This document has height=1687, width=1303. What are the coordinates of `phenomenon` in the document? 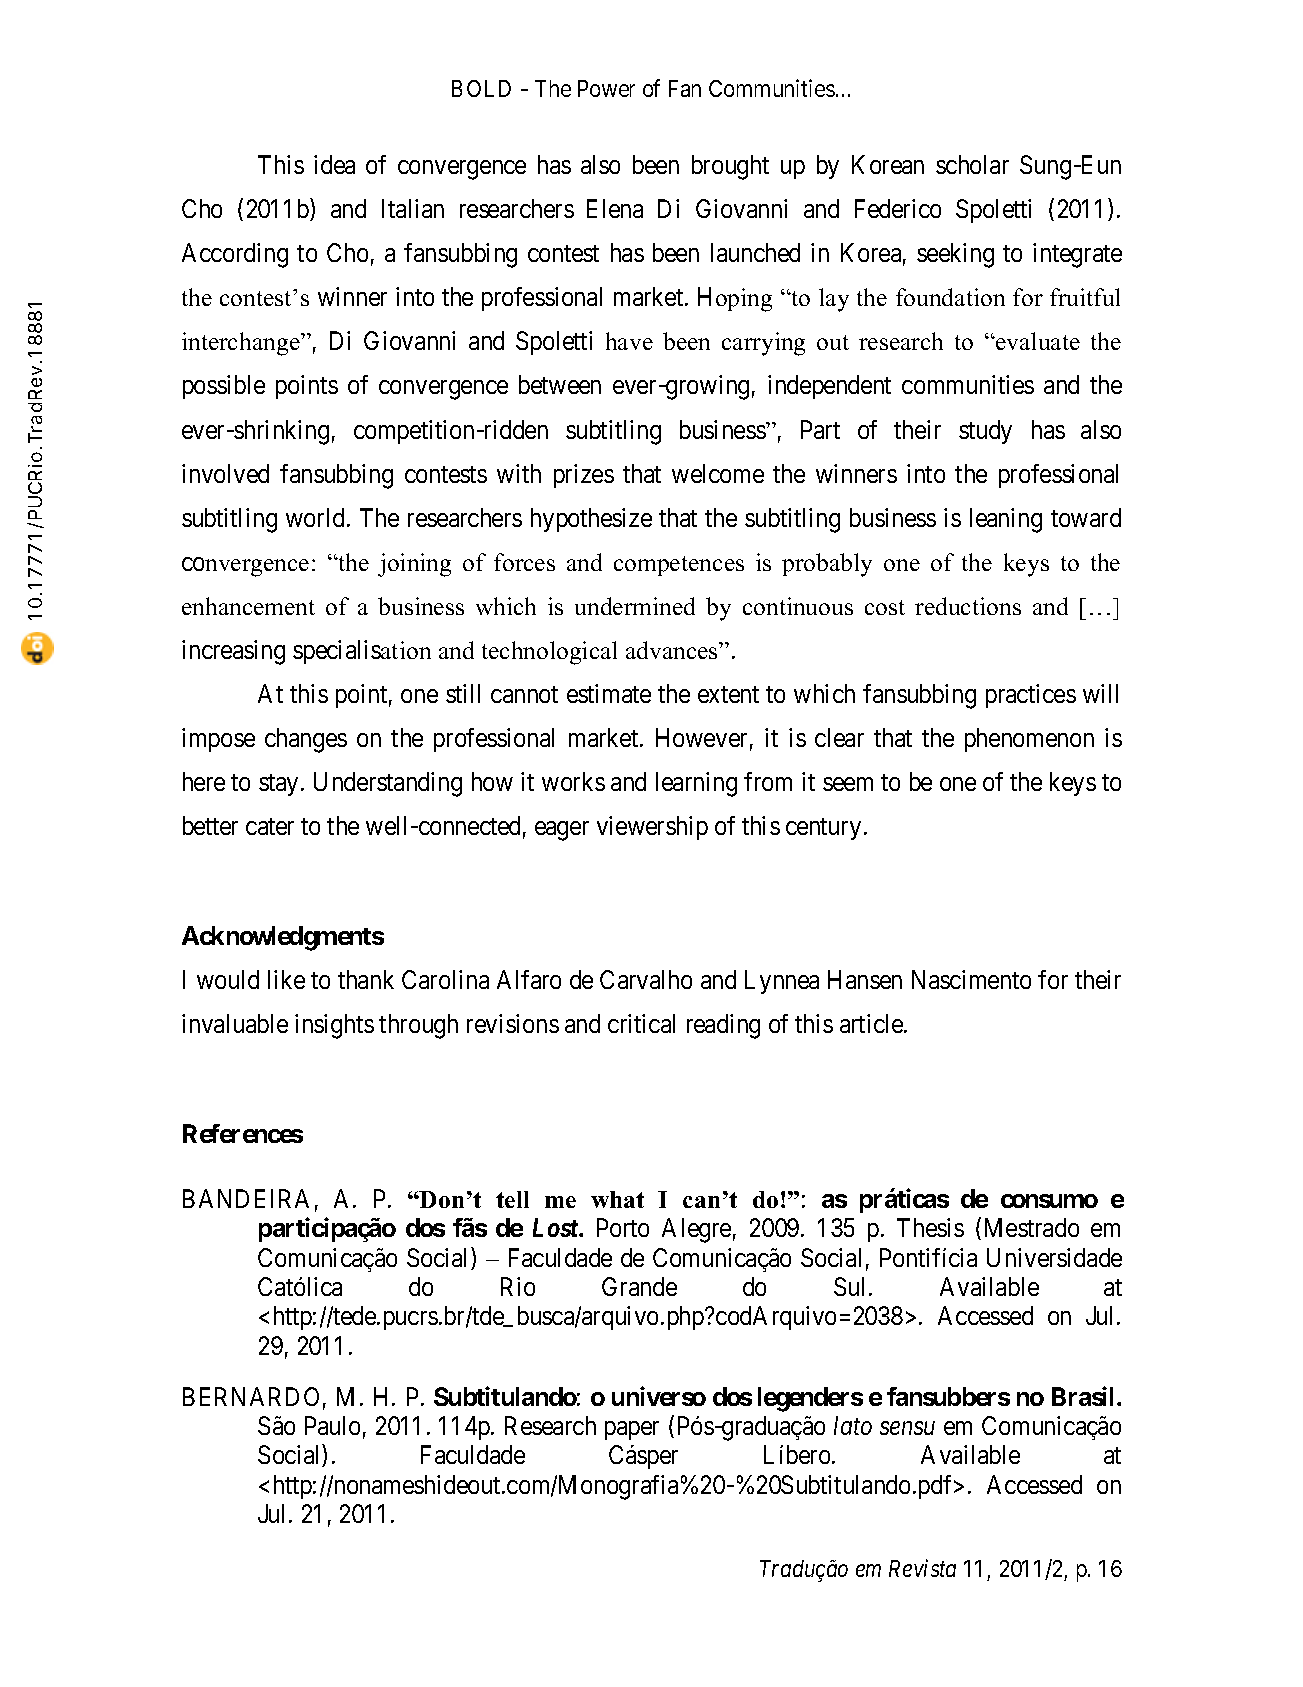 It's located at (1029, 740).
